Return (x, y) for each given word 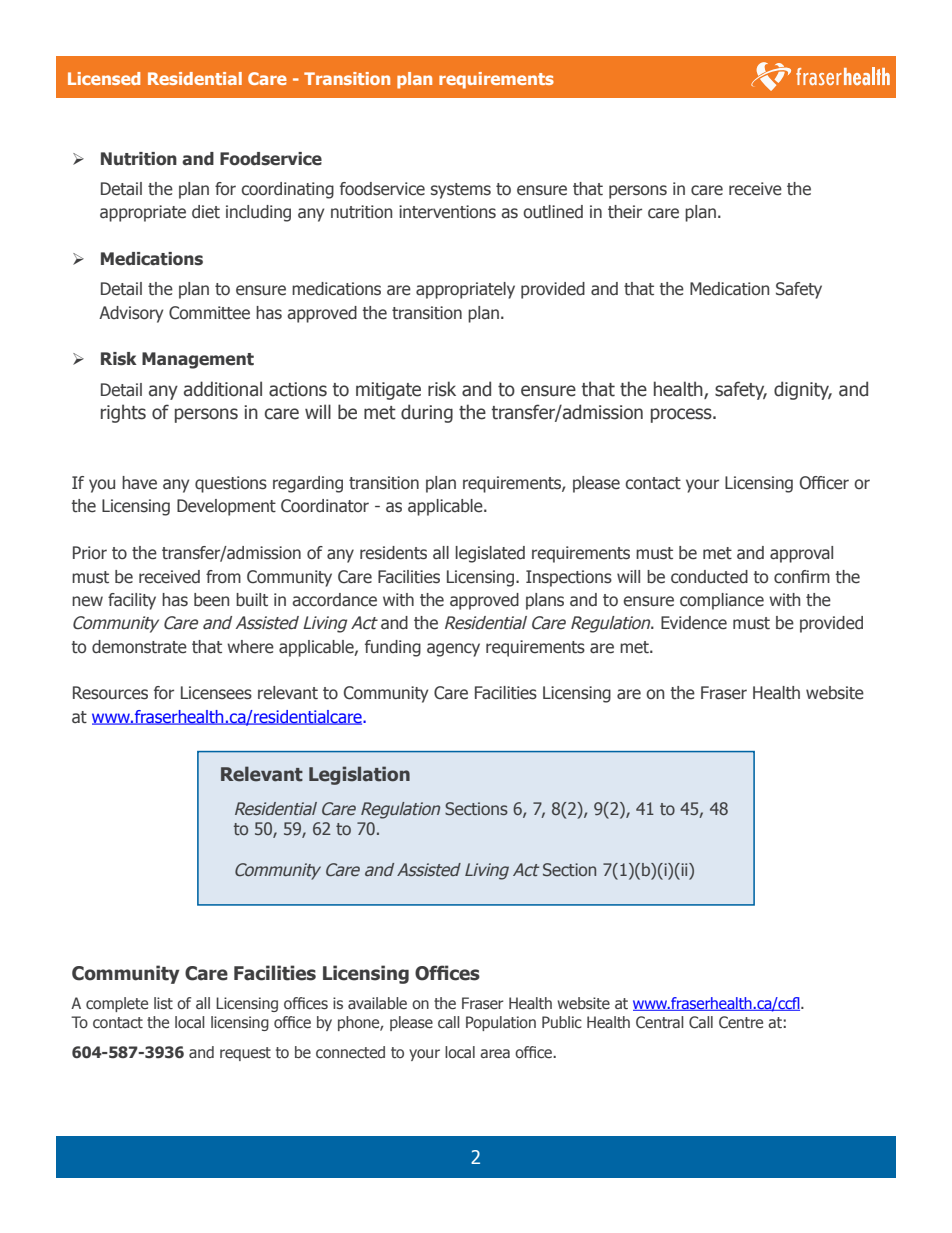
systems (461, 191)
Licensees (216, 693)
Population (501, 1023)
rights (123, 413)
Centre (741, 1022)
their (625, 212)
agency (453, 650)
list (163, 1003)
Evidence (694, 623)
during (427, 413)
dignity (803, 390)
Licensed (104, 78)
